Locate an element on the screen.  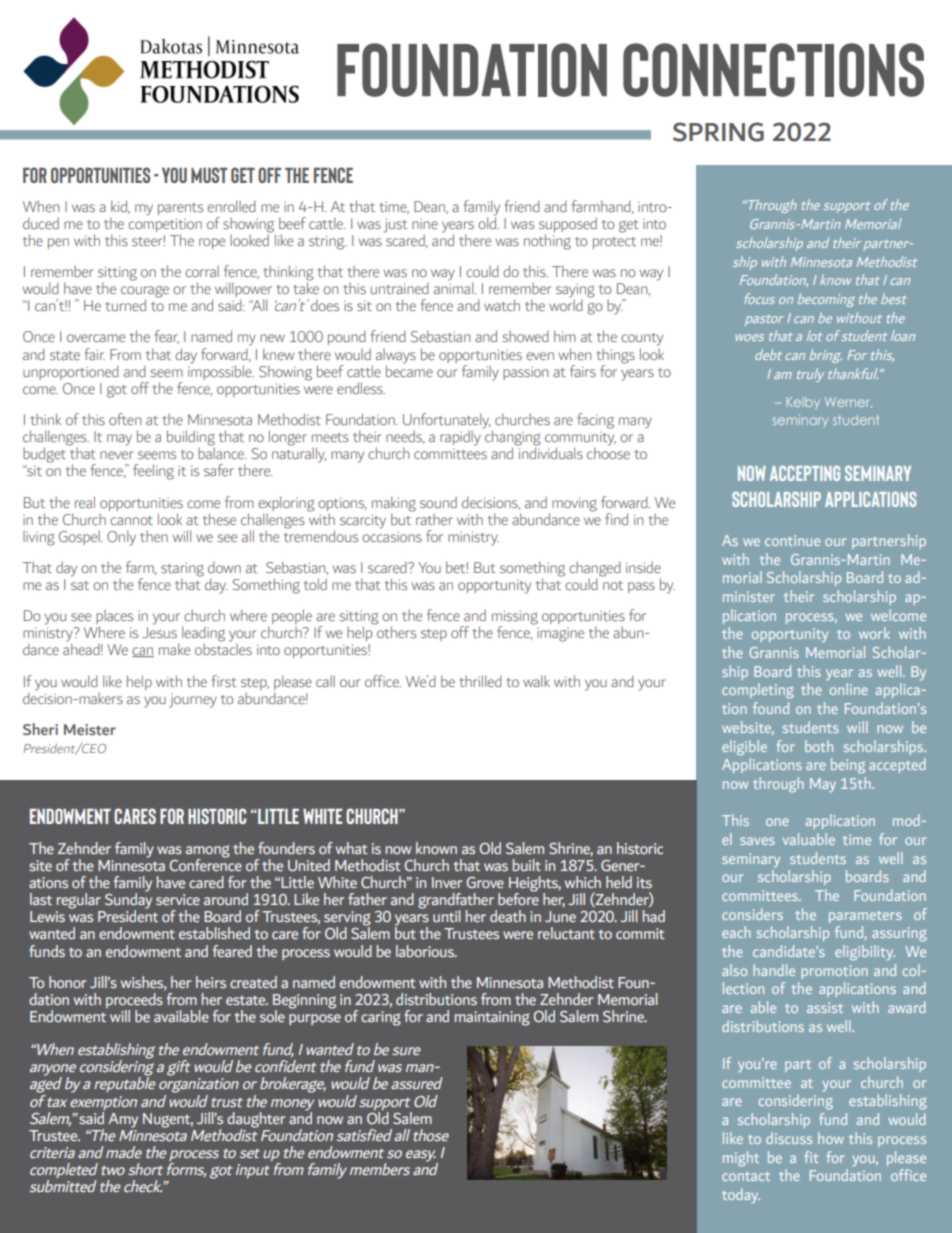
often is located at coordinates (125, 419).
